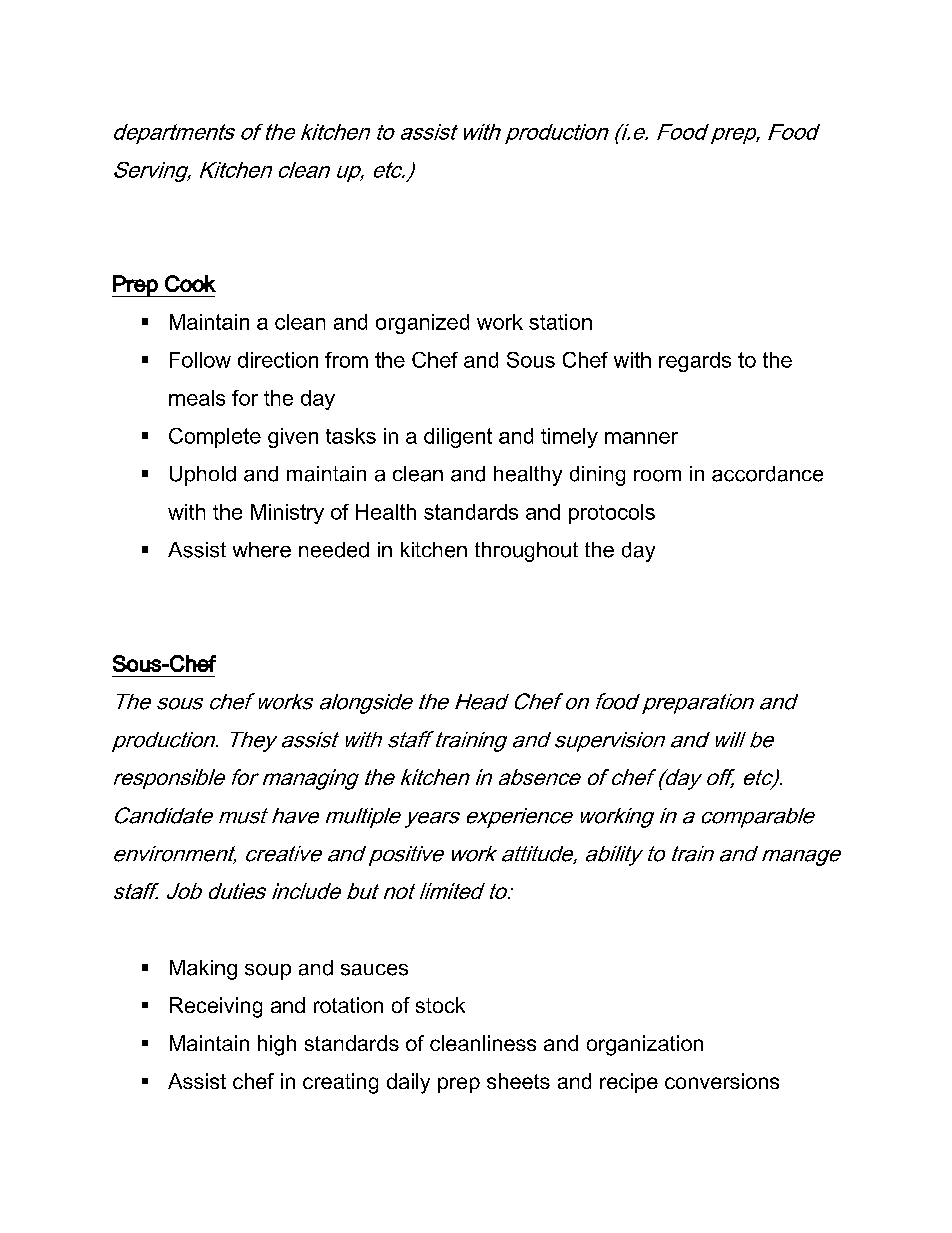  Describe the element at coordinates (657, 476) in the screenshot. I see `room` at that location.
